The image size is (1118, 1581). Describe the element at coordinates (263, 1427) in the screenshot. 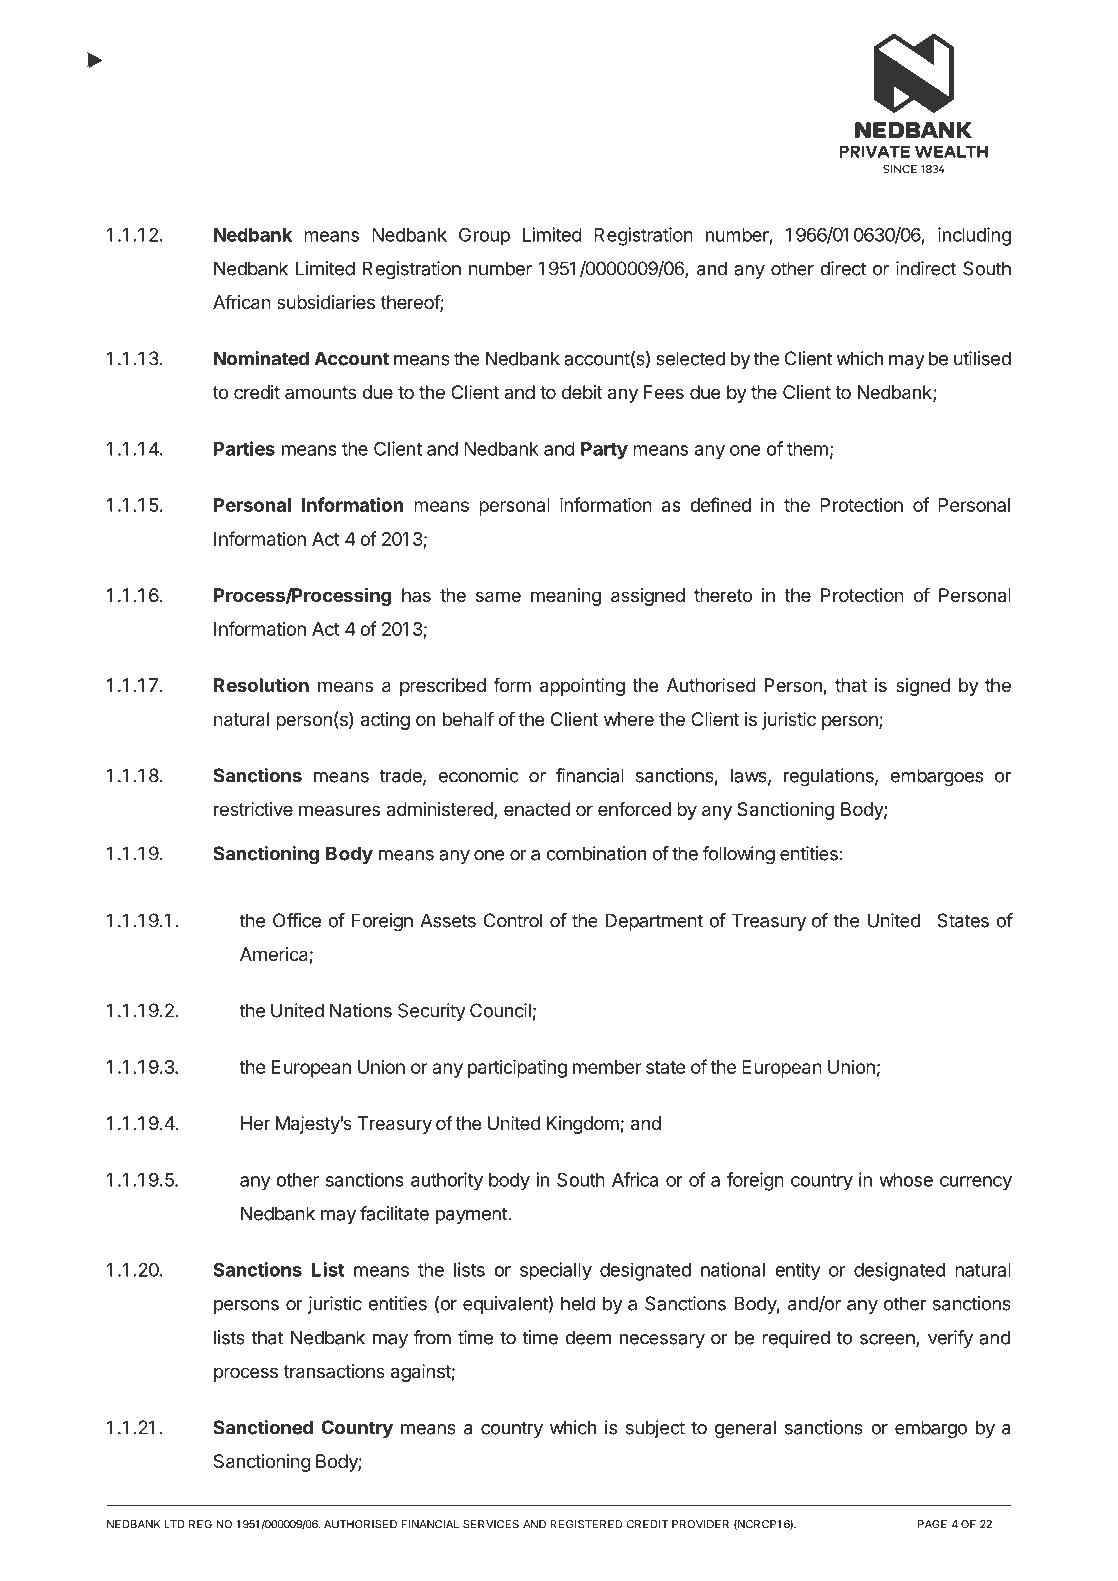

I see `Sanctioned` at that location.
